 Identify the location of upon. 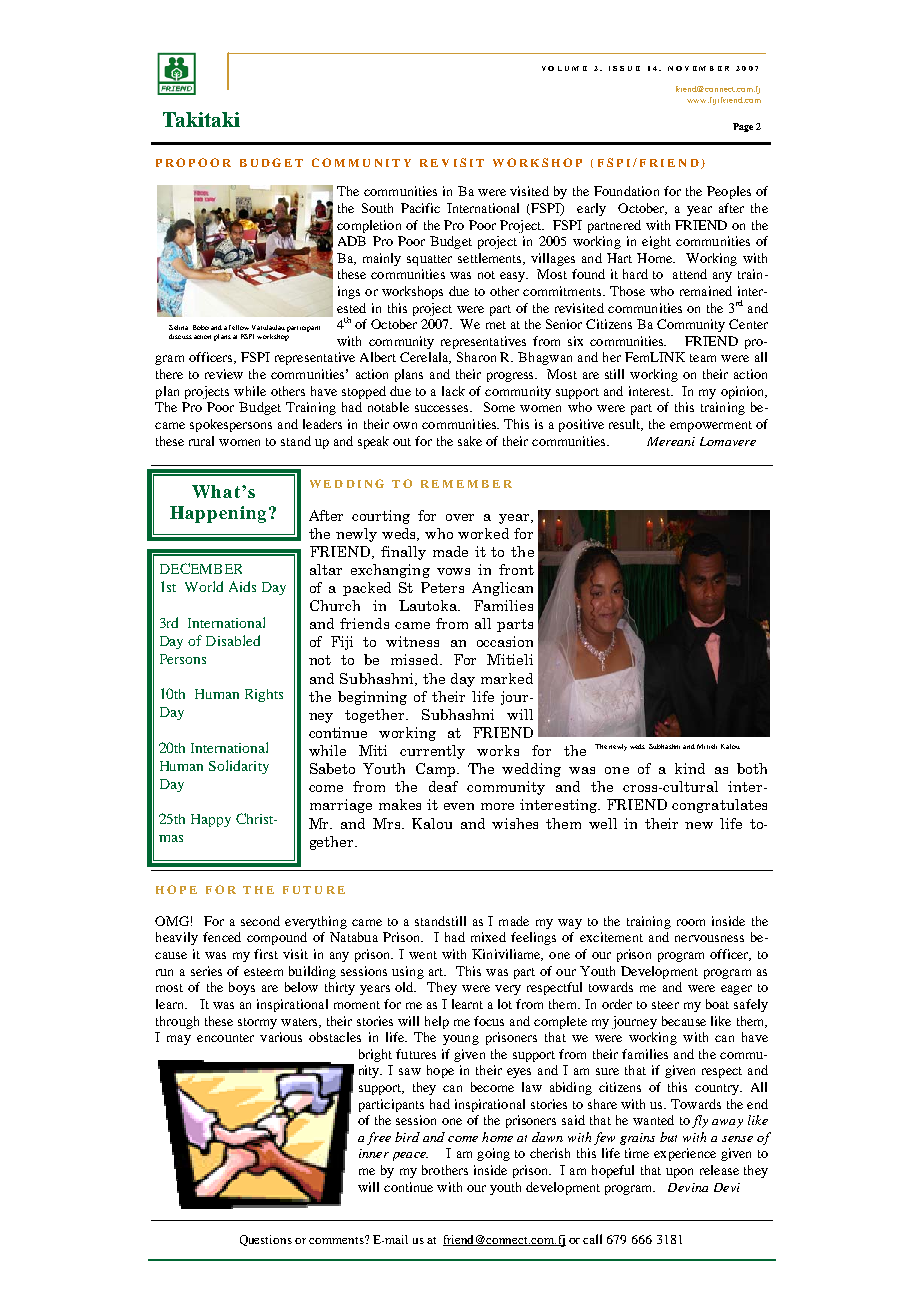
(679, 1173).
